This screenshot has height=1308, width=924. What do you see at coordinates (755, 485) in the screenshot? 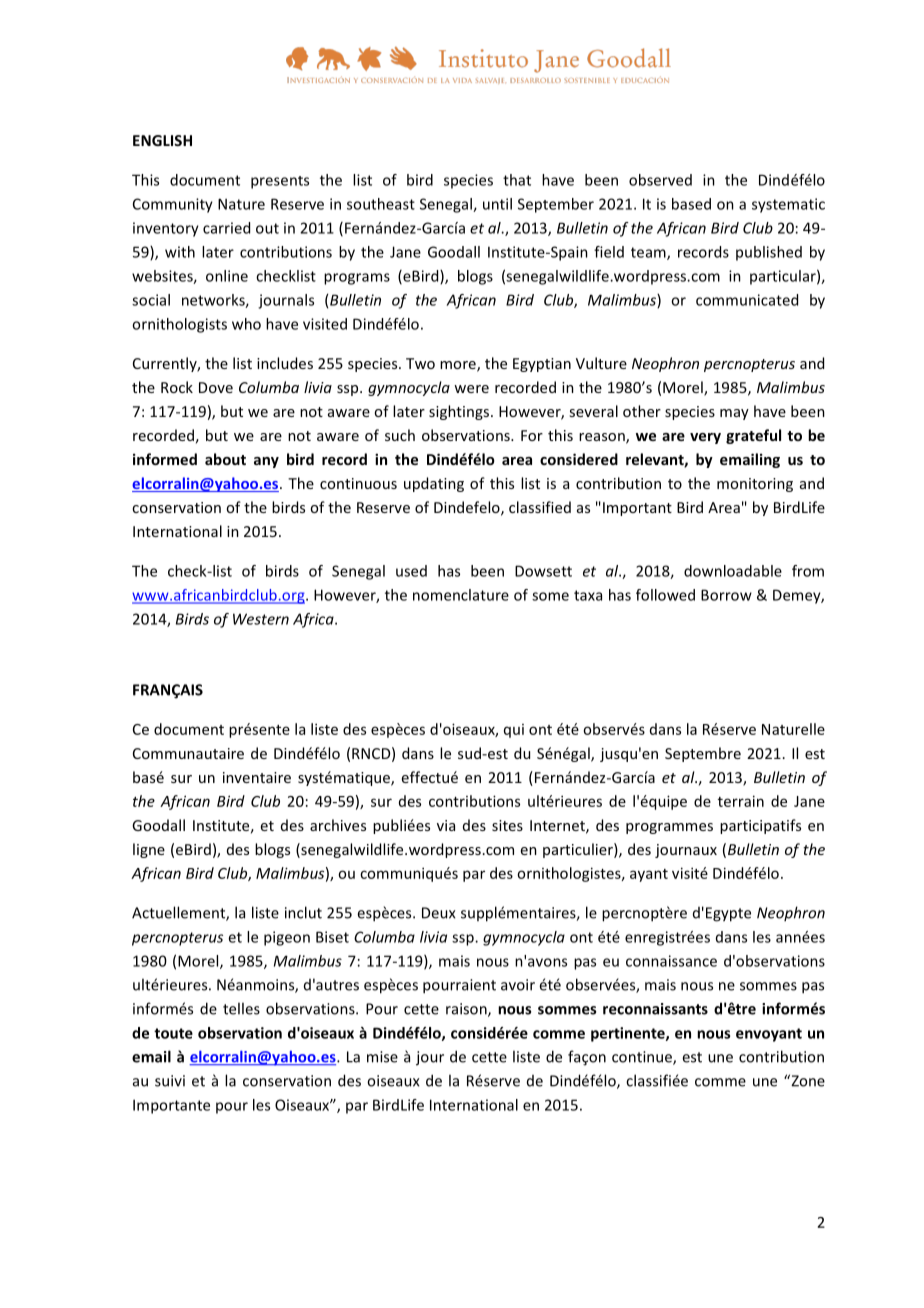
I see `monitoring` at bounding box center [755, 485].
